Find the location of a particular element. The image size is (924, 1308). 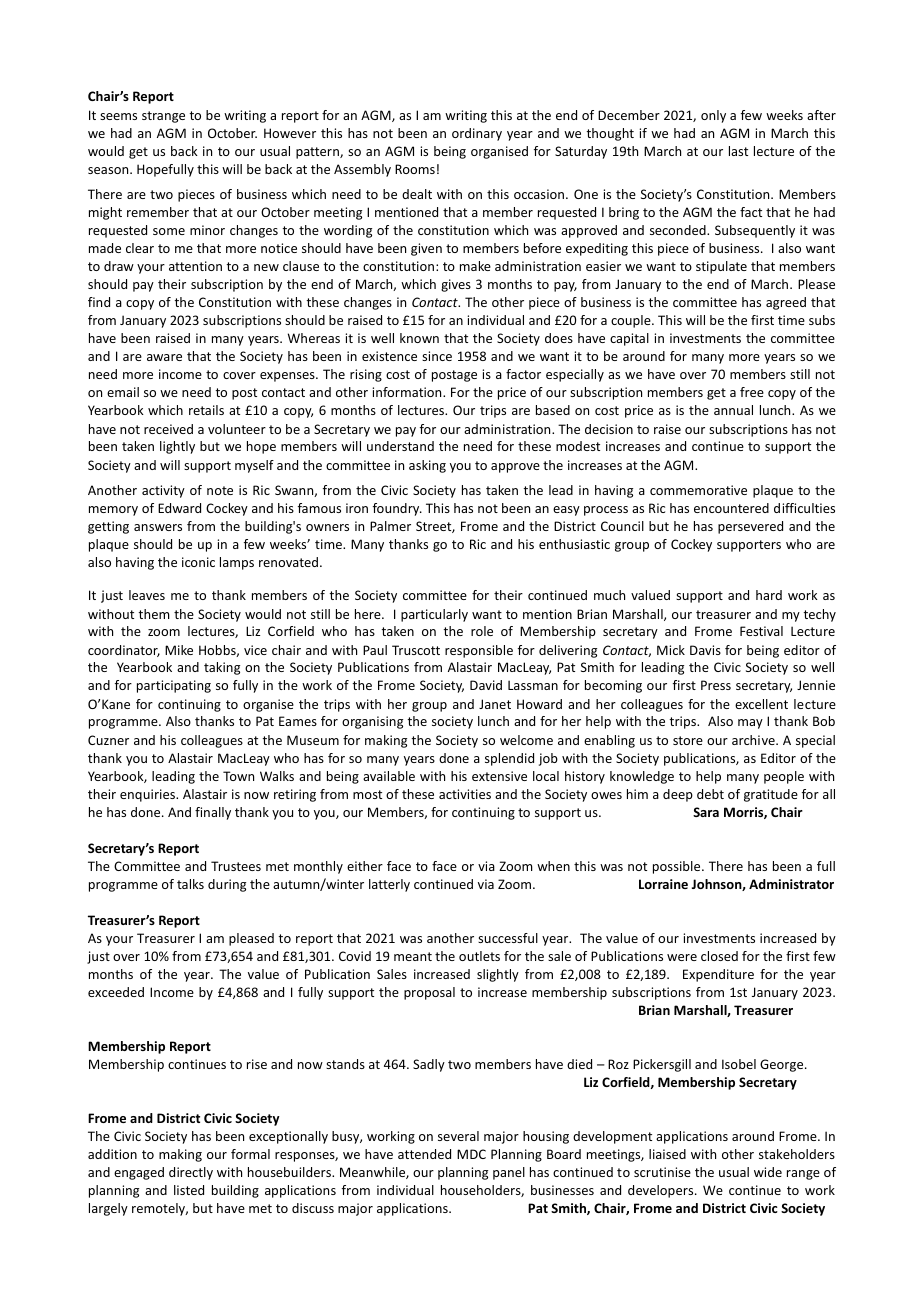

ordinary is located at coordinates (477, 134).
